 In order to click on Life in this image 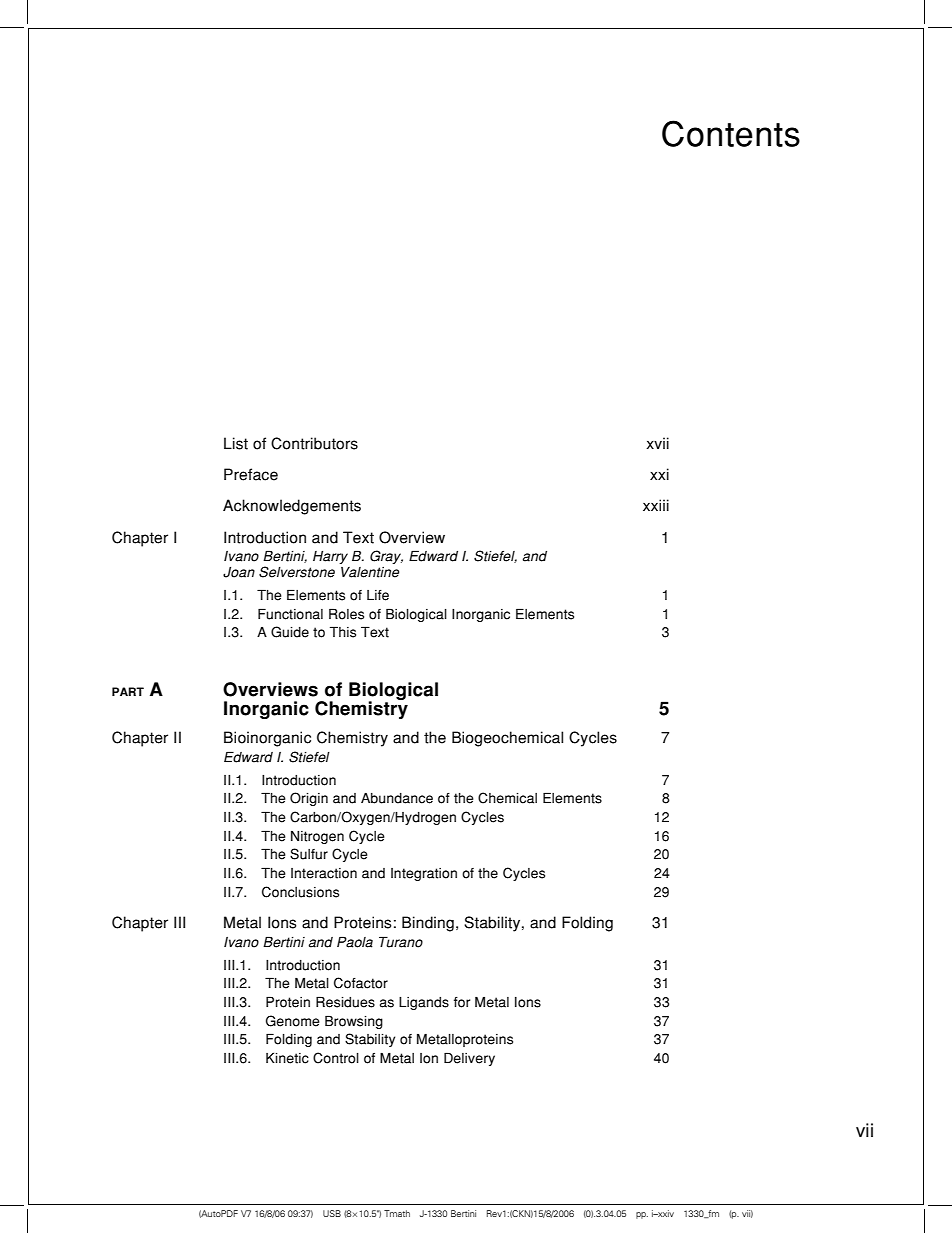, I will do `click(378, 595)`.
